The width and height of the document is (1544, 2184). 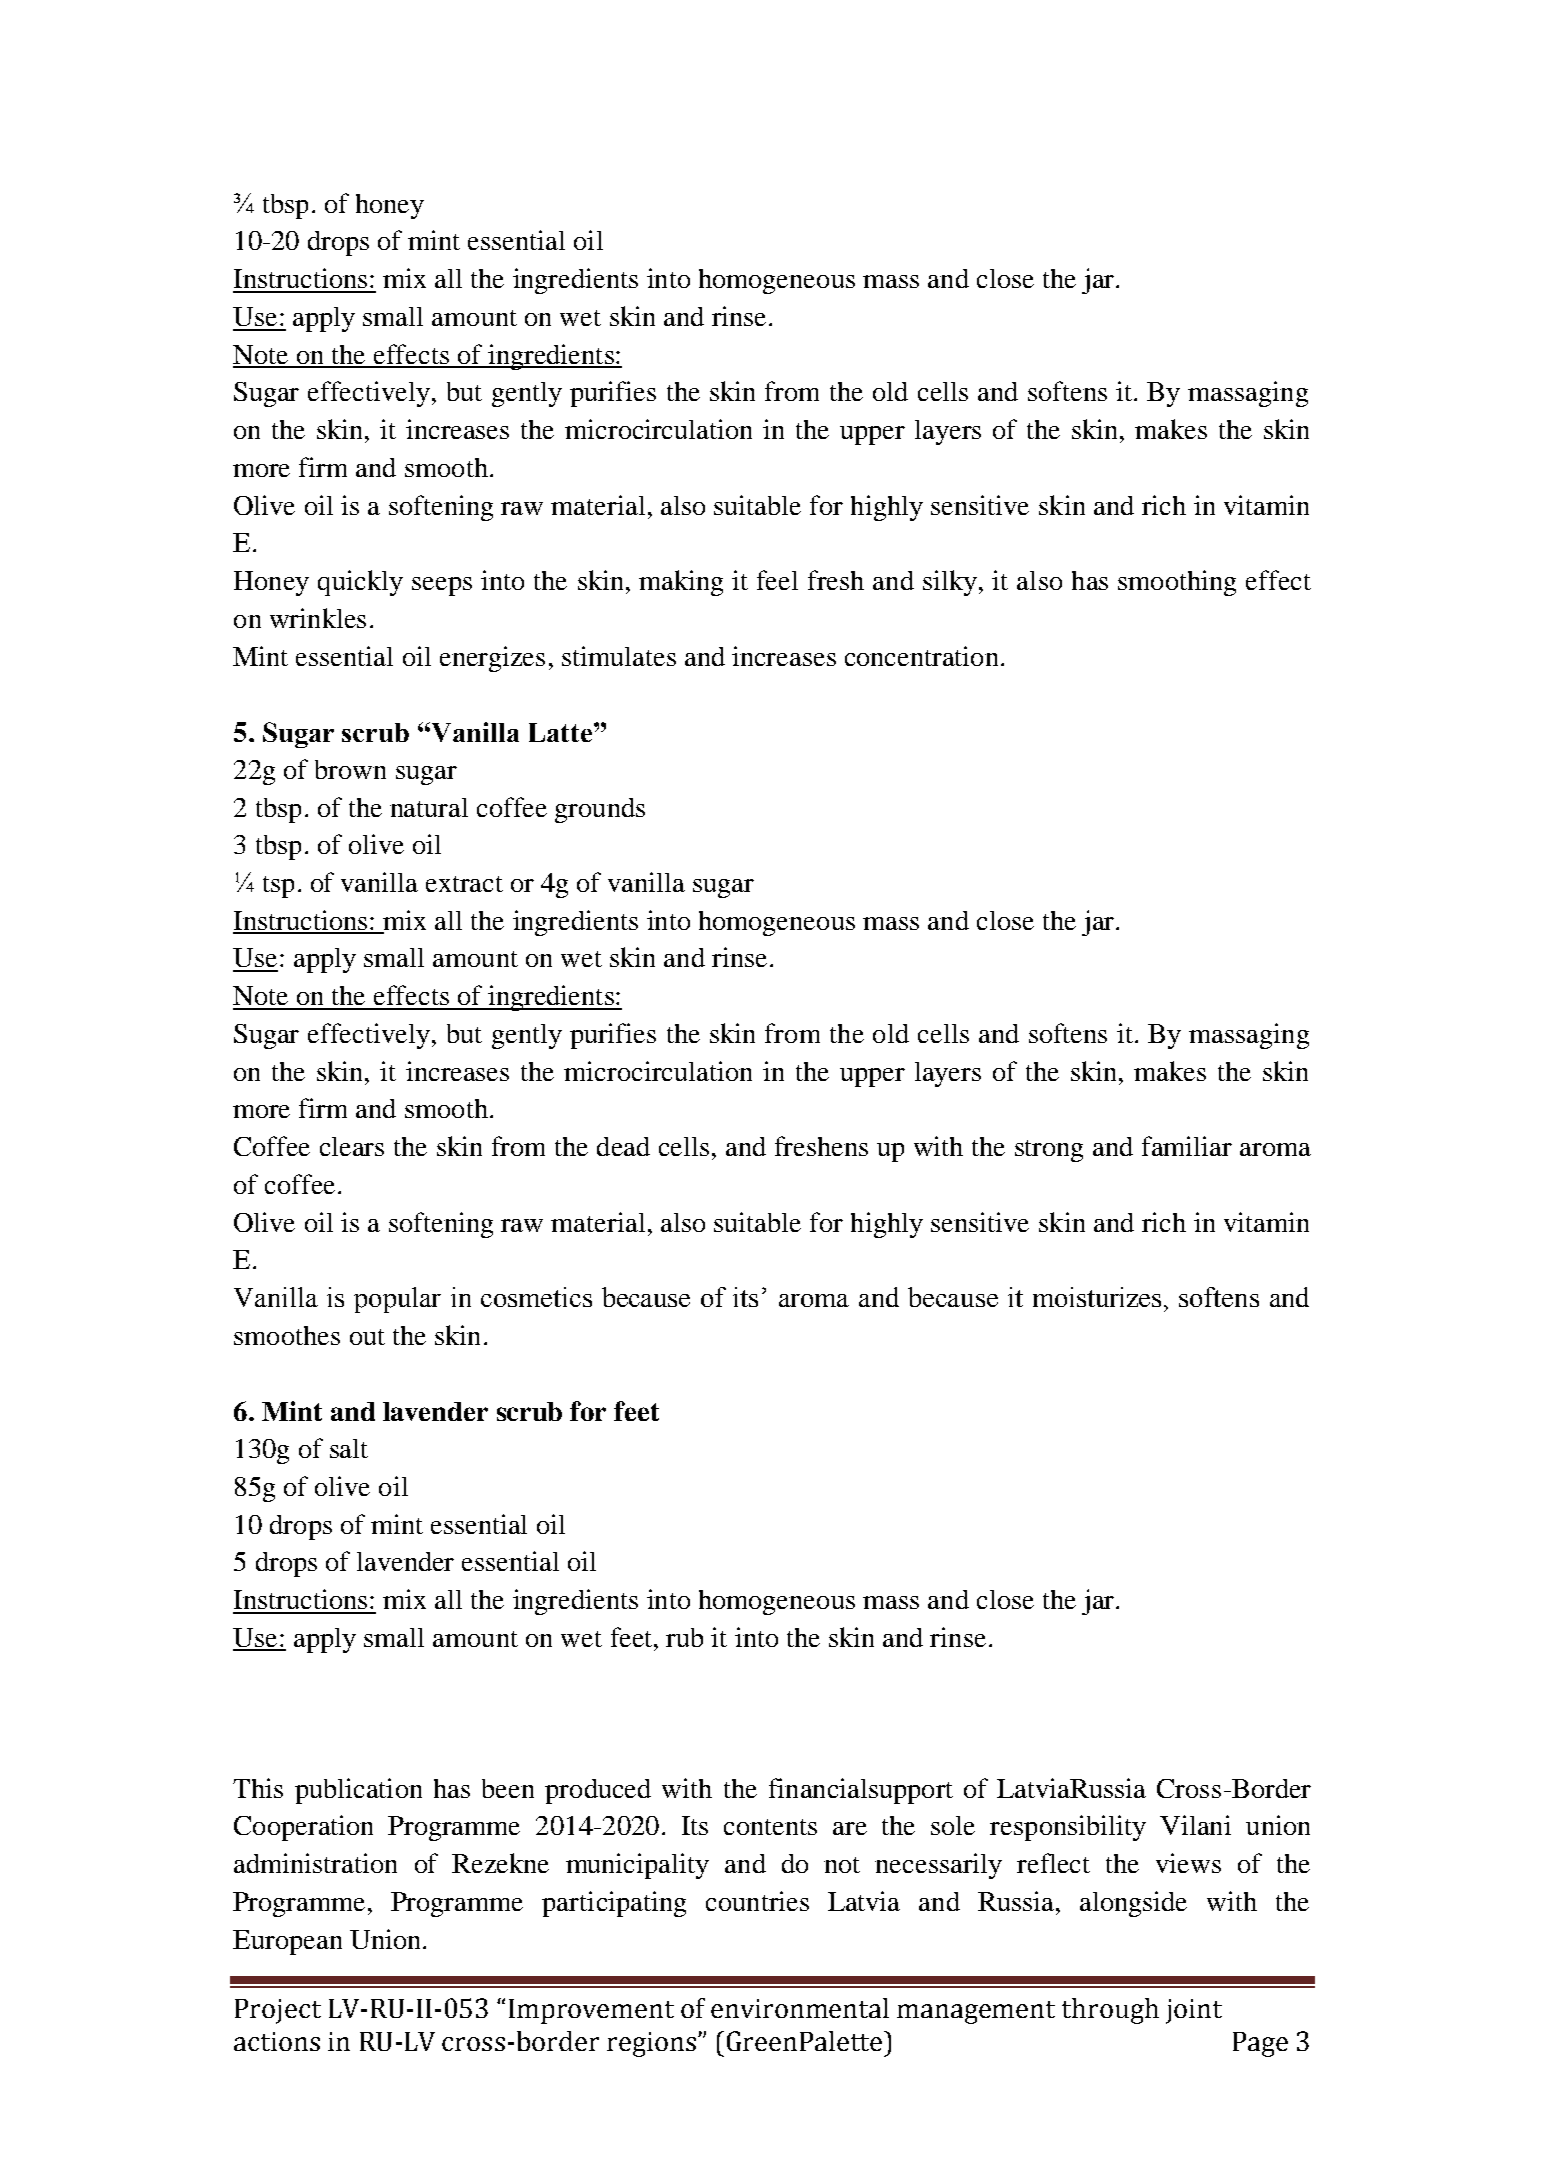 I want to click on Project, so click(x=278, y=2011).
